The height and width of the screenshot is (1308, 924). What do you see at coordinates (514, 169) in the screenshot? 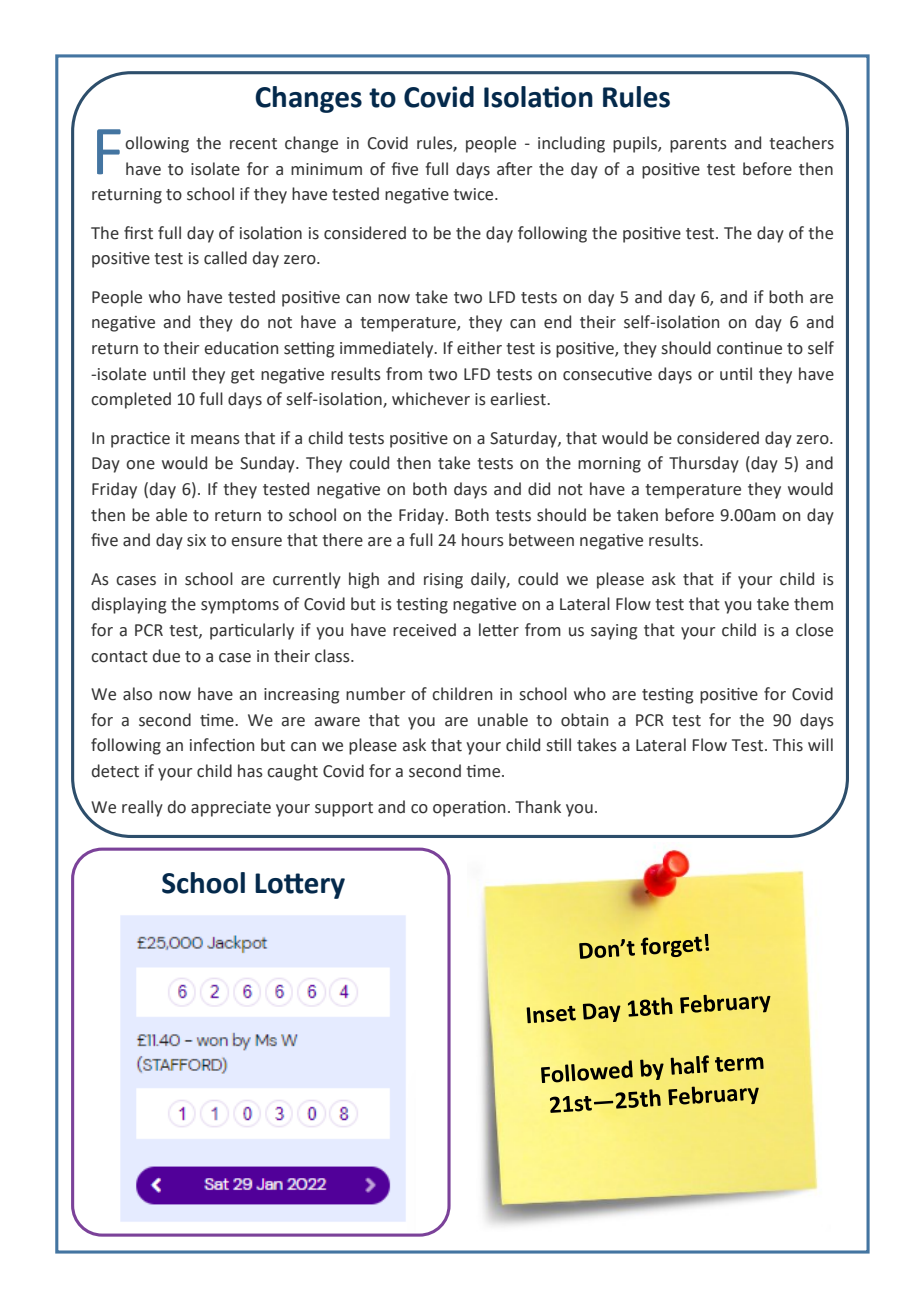
I see `after` at bounding box center [514, 169].
